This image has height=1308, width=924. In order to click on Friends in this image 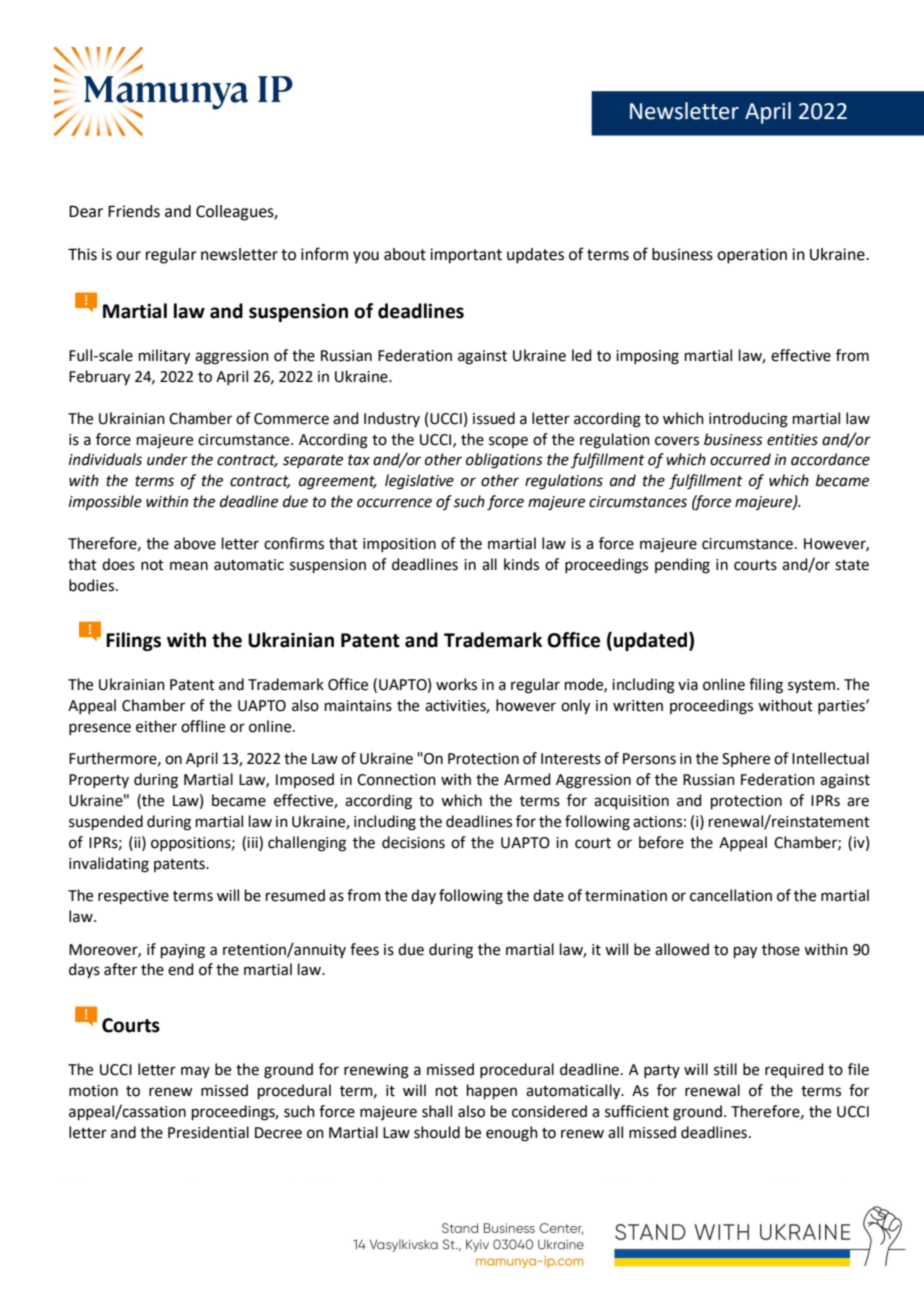, I will do `click(134, 211)`.
